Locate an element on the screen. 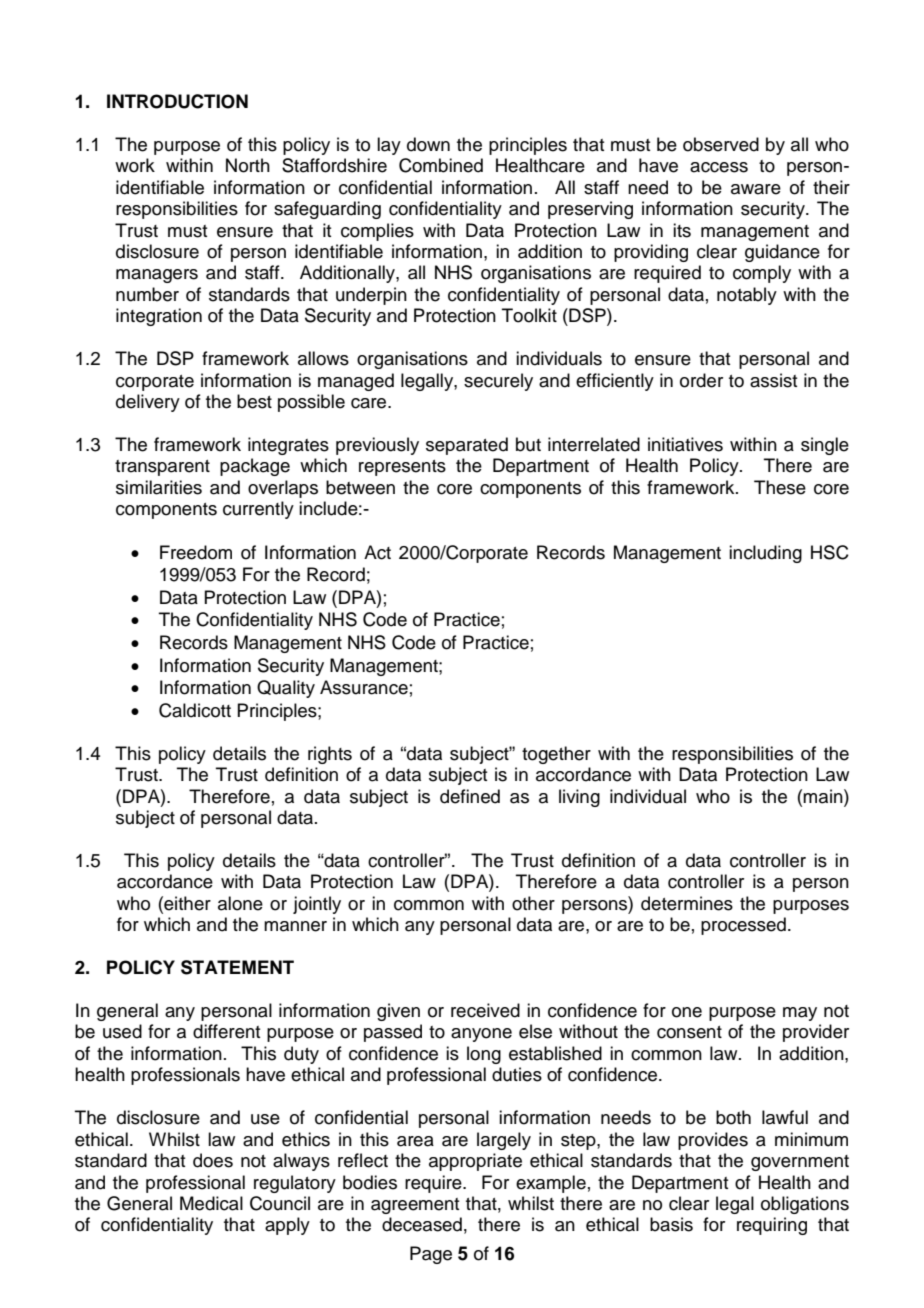  down is located at coordinates (428, 144).
